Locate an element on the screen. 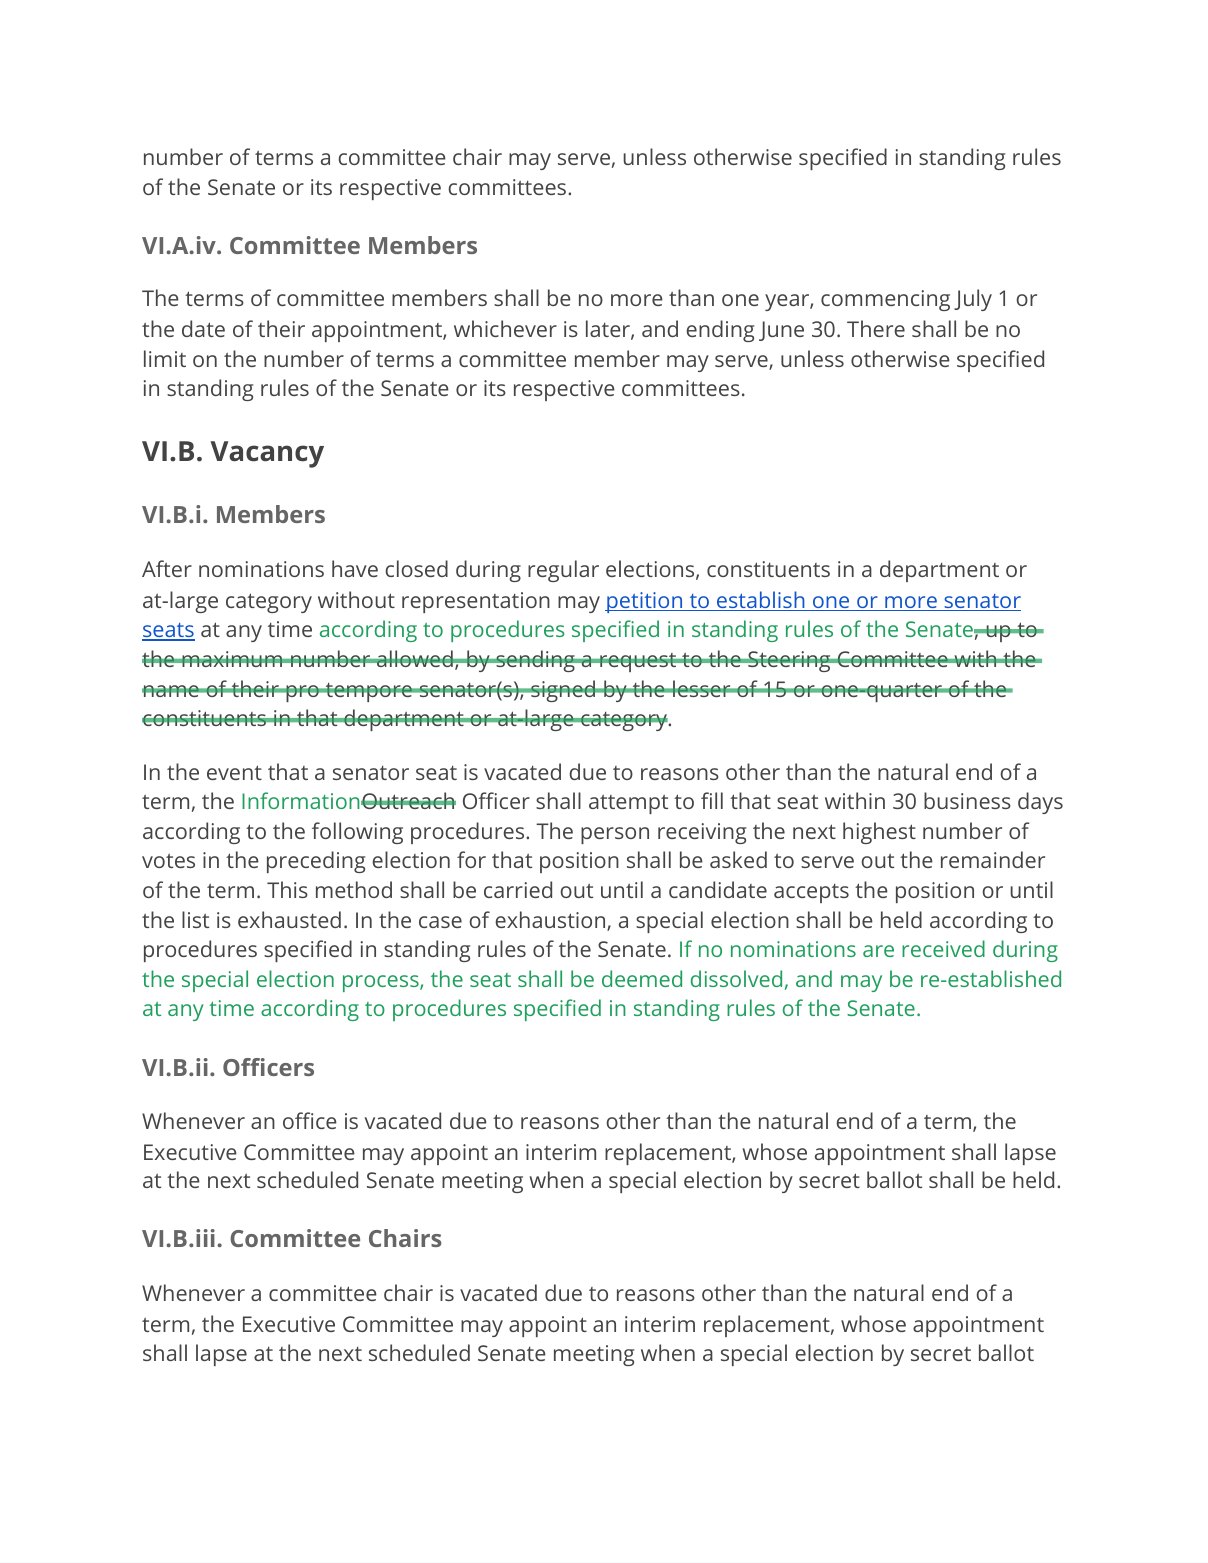 Image resolution: width=1208 pixels, height=1563 pixels. representation is located at coordinates (476, 602).
